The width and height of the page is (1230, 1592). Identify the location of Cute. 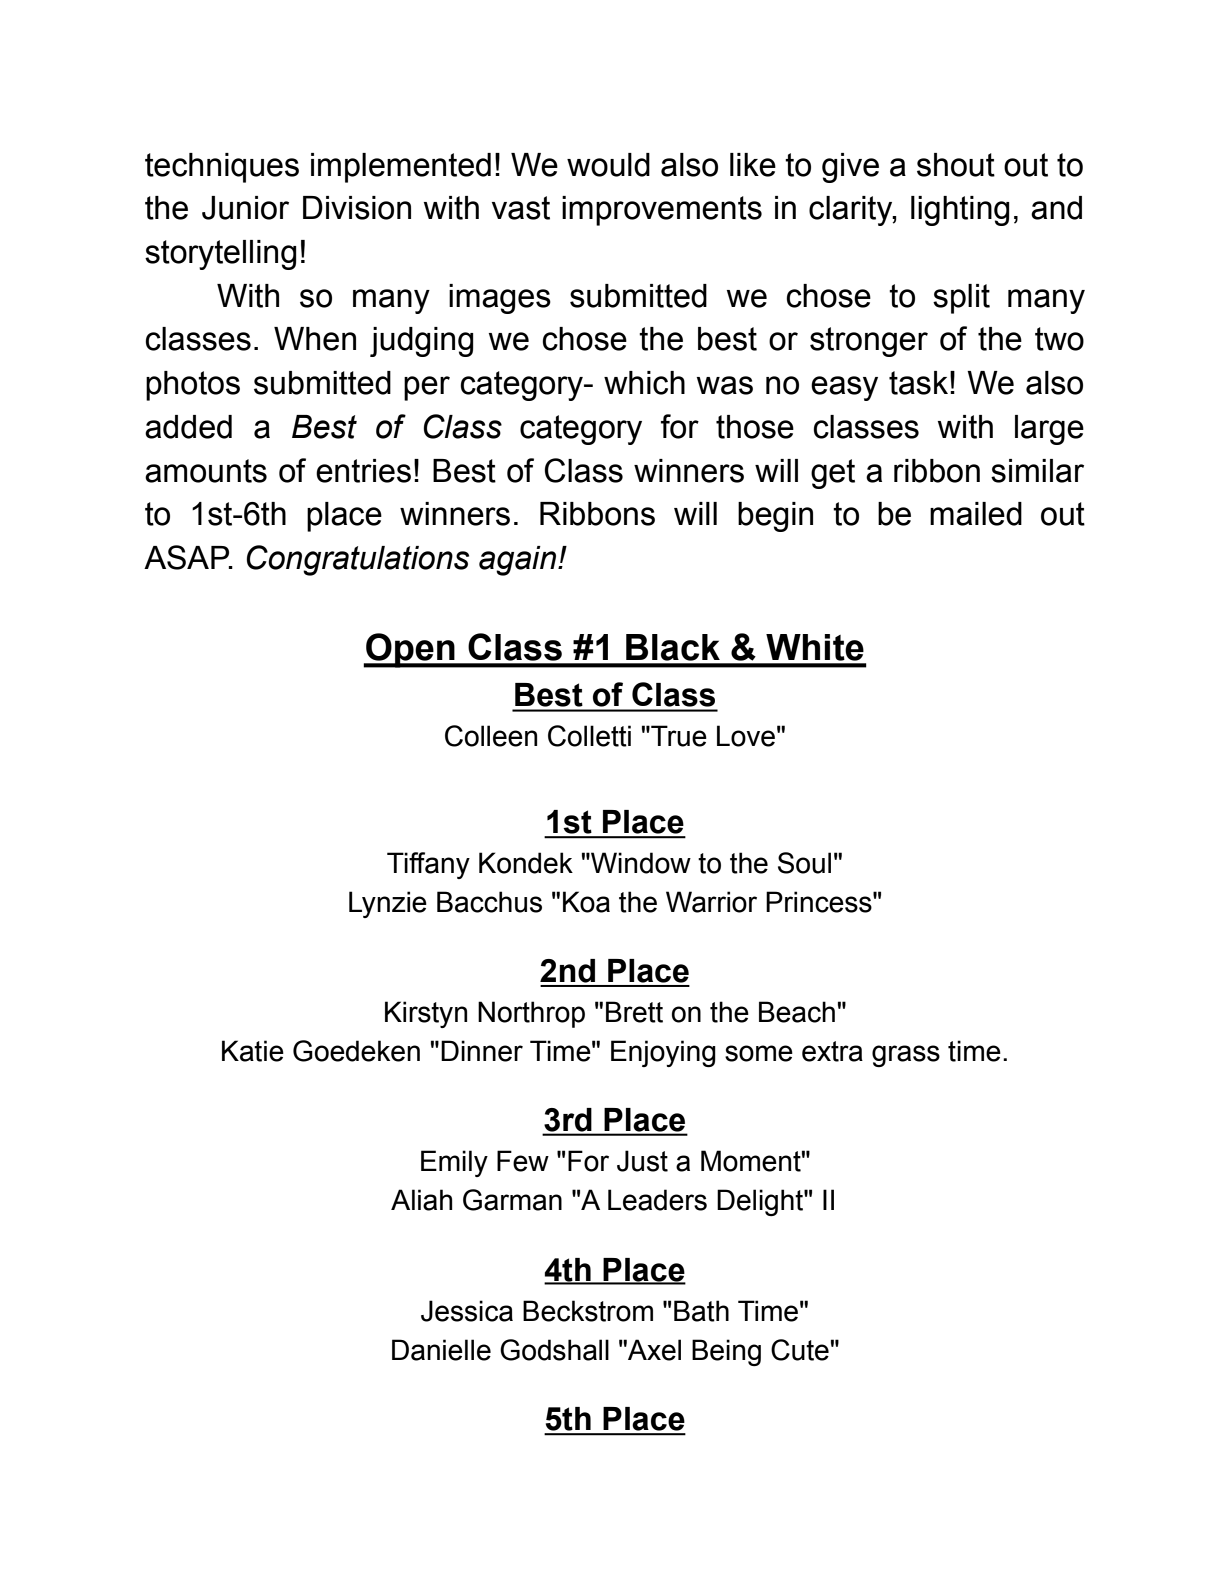
(800, 1350).
